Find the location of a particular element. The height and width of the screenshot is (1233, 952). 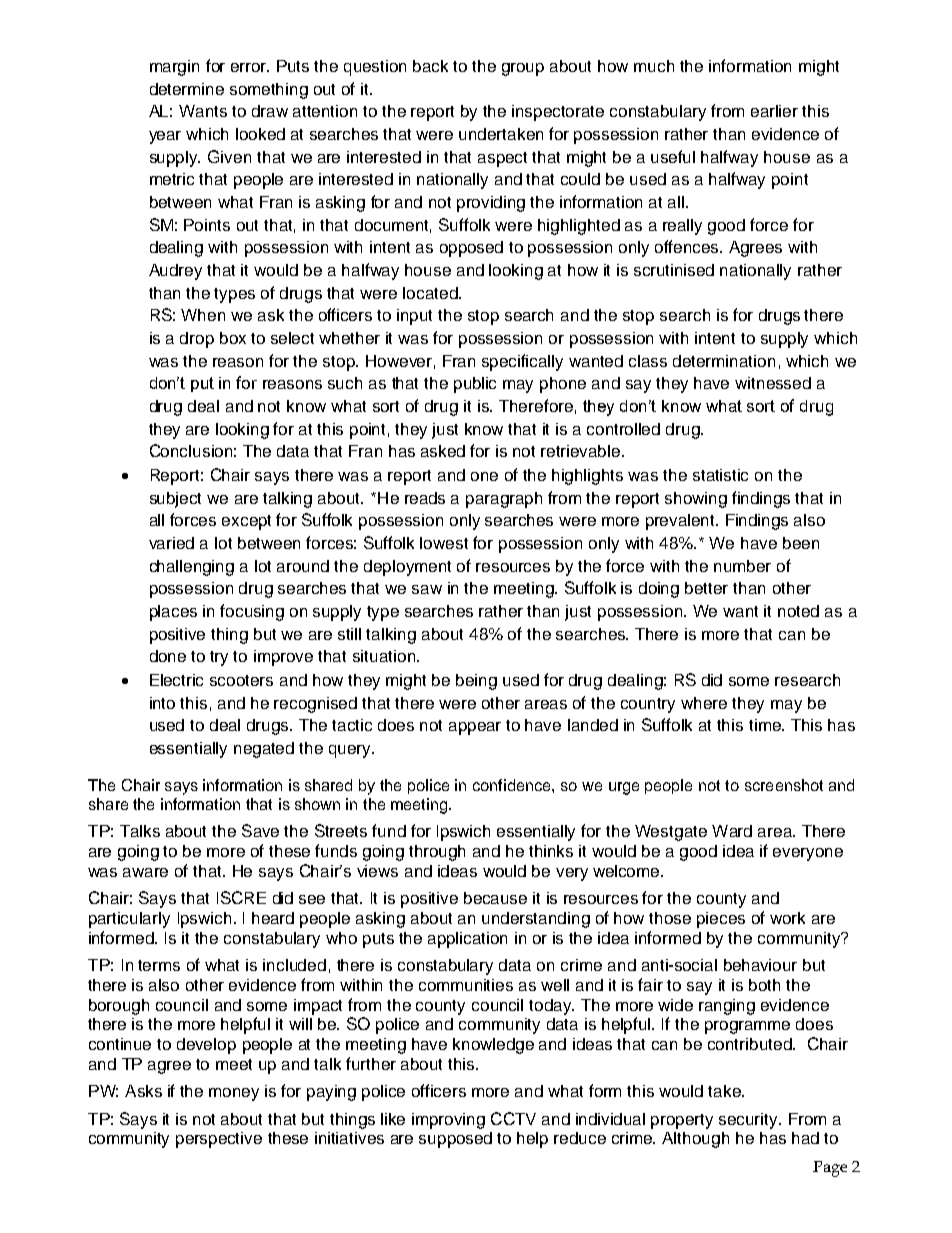

confidence is located at coordinates (513, 785).
